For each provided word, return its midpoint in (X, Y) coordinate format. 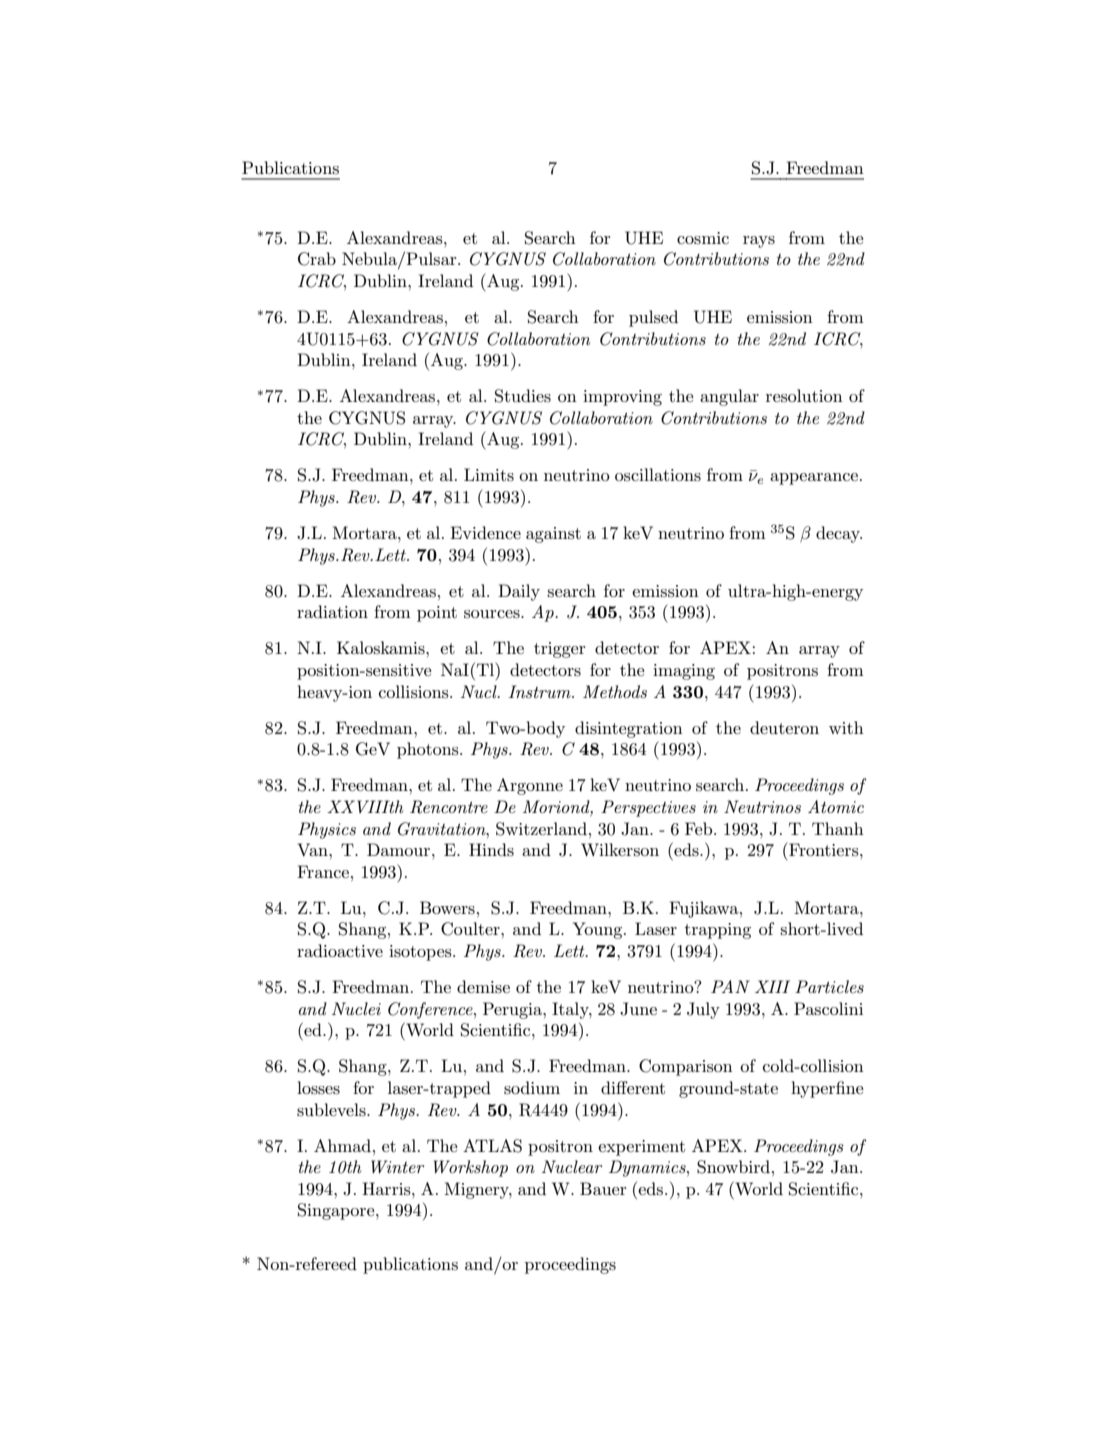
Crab (317, 259)
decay (839, 534)
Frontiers (824, 849)
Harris (387, 1189)
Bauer (603, 1188)
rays (759, 242)
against (553, 535)
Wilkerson (620, 849)
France (323, 871)
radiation (332, 611)
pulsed (653, 318)
